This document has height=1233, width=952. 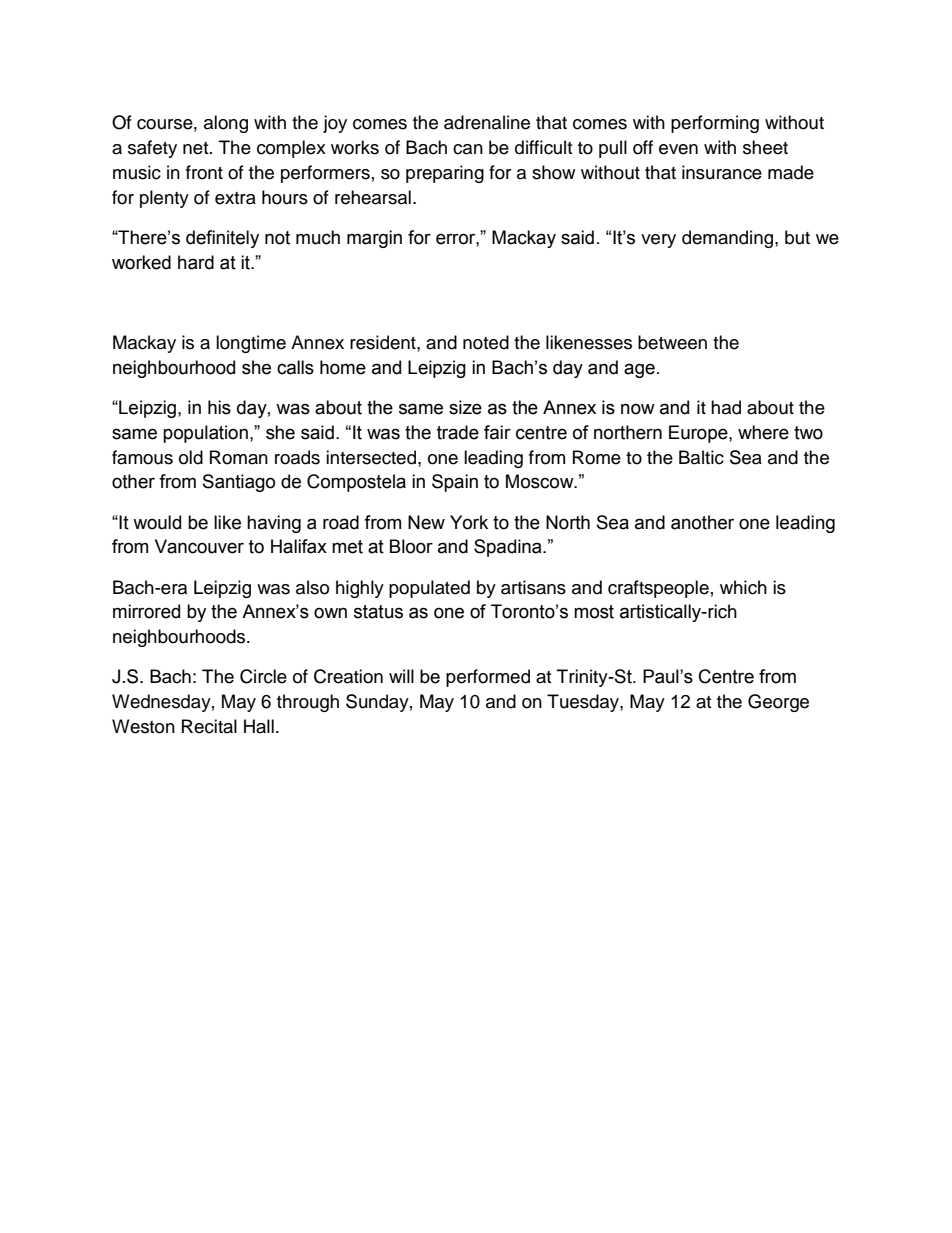 I want to click on net, so click(x=197, y=148).
